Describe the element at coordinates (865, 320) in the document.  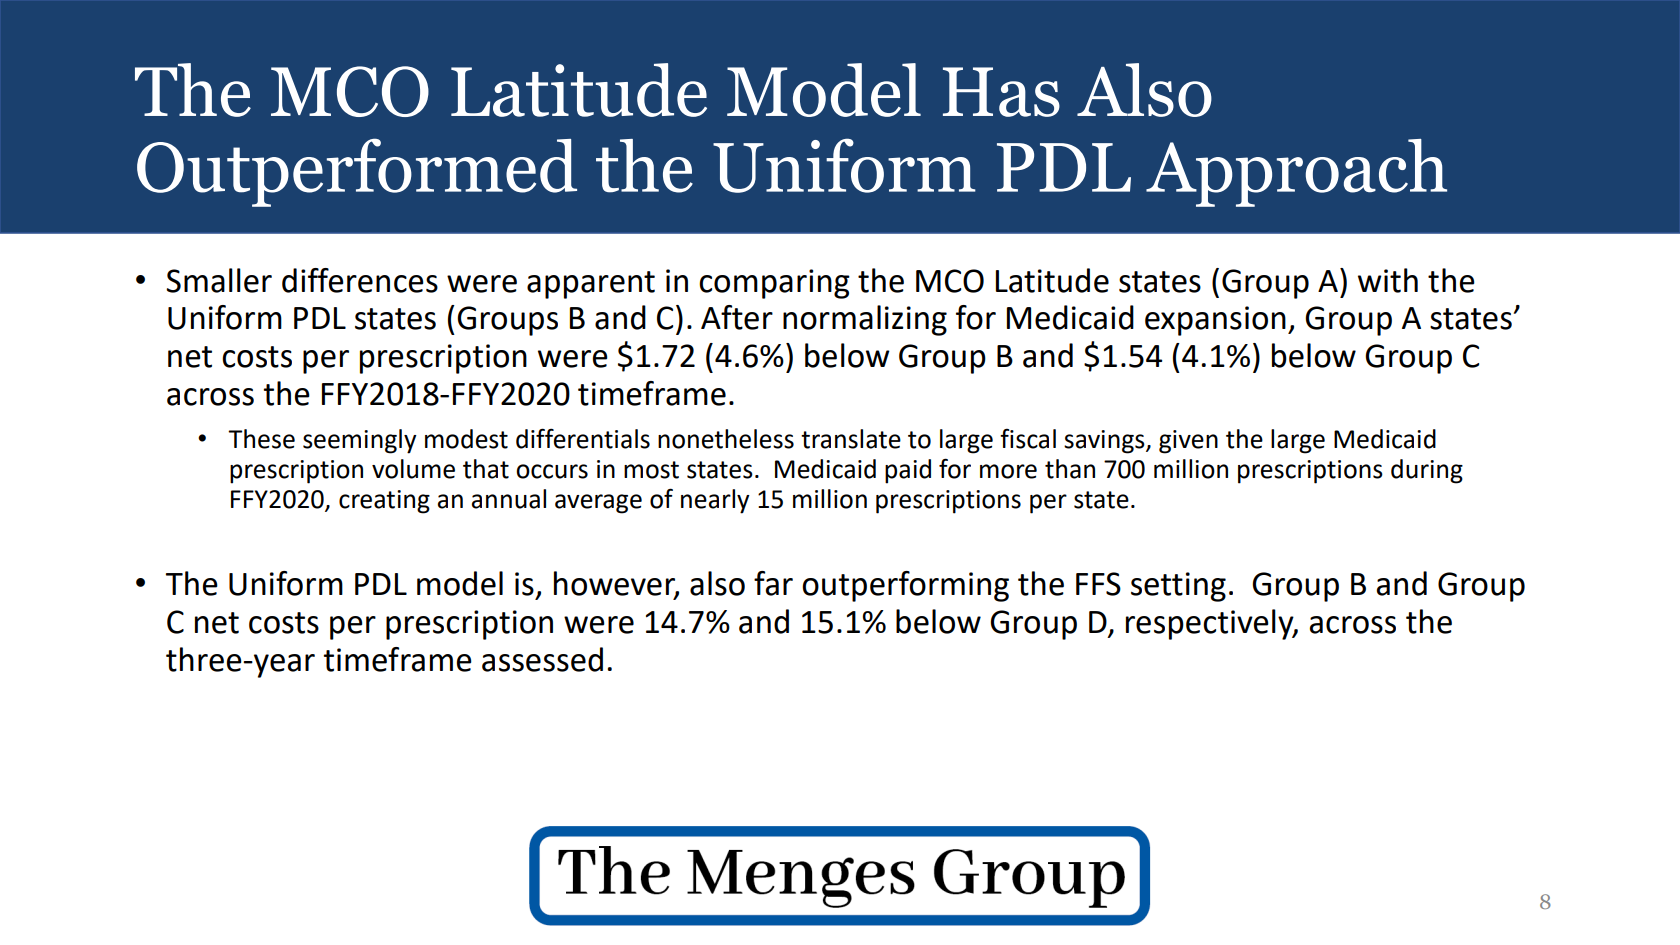
I see `normalizing` at that location.
